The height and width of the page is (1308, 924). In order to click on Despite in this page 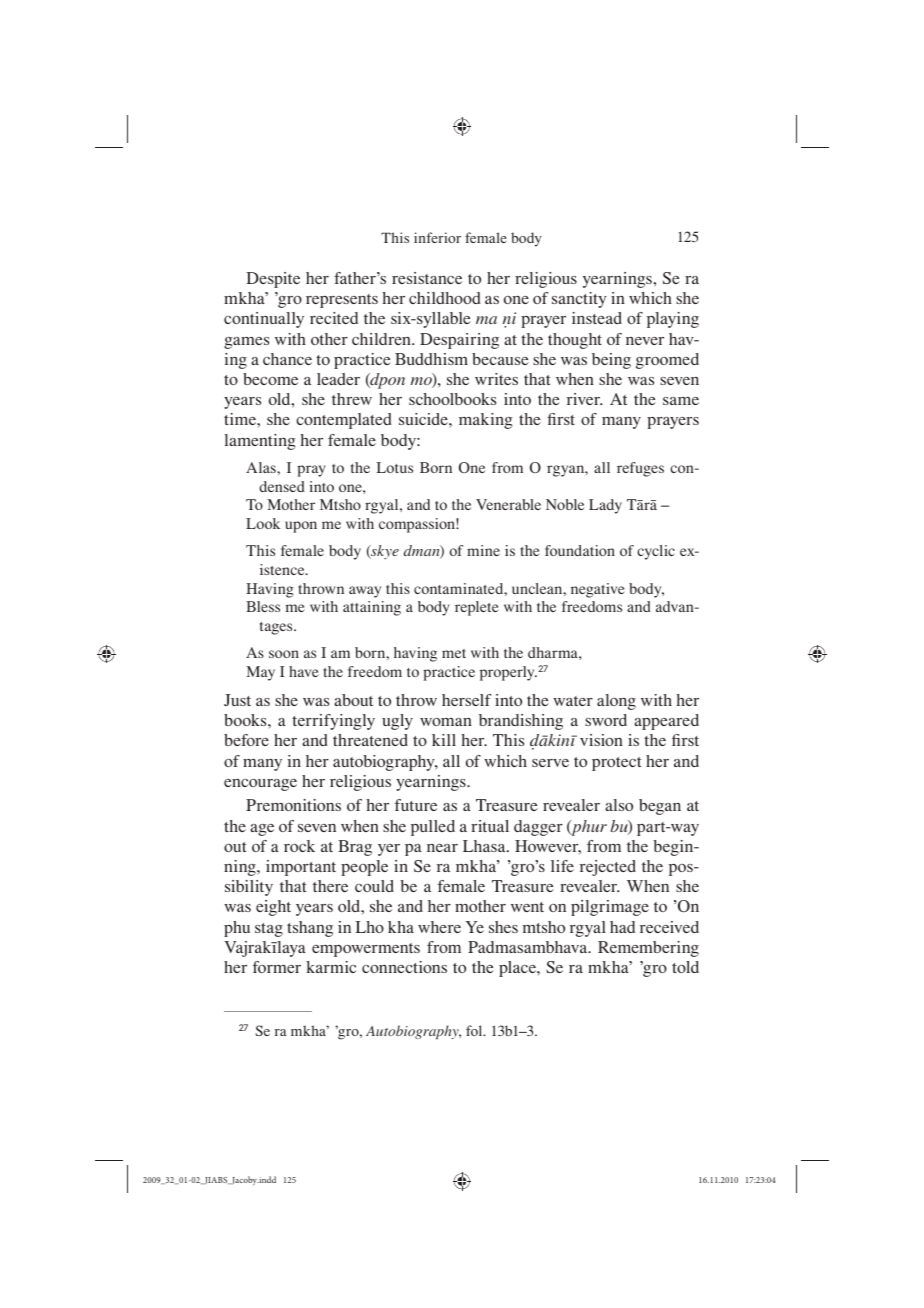, I will do `click(273, 280)`.
